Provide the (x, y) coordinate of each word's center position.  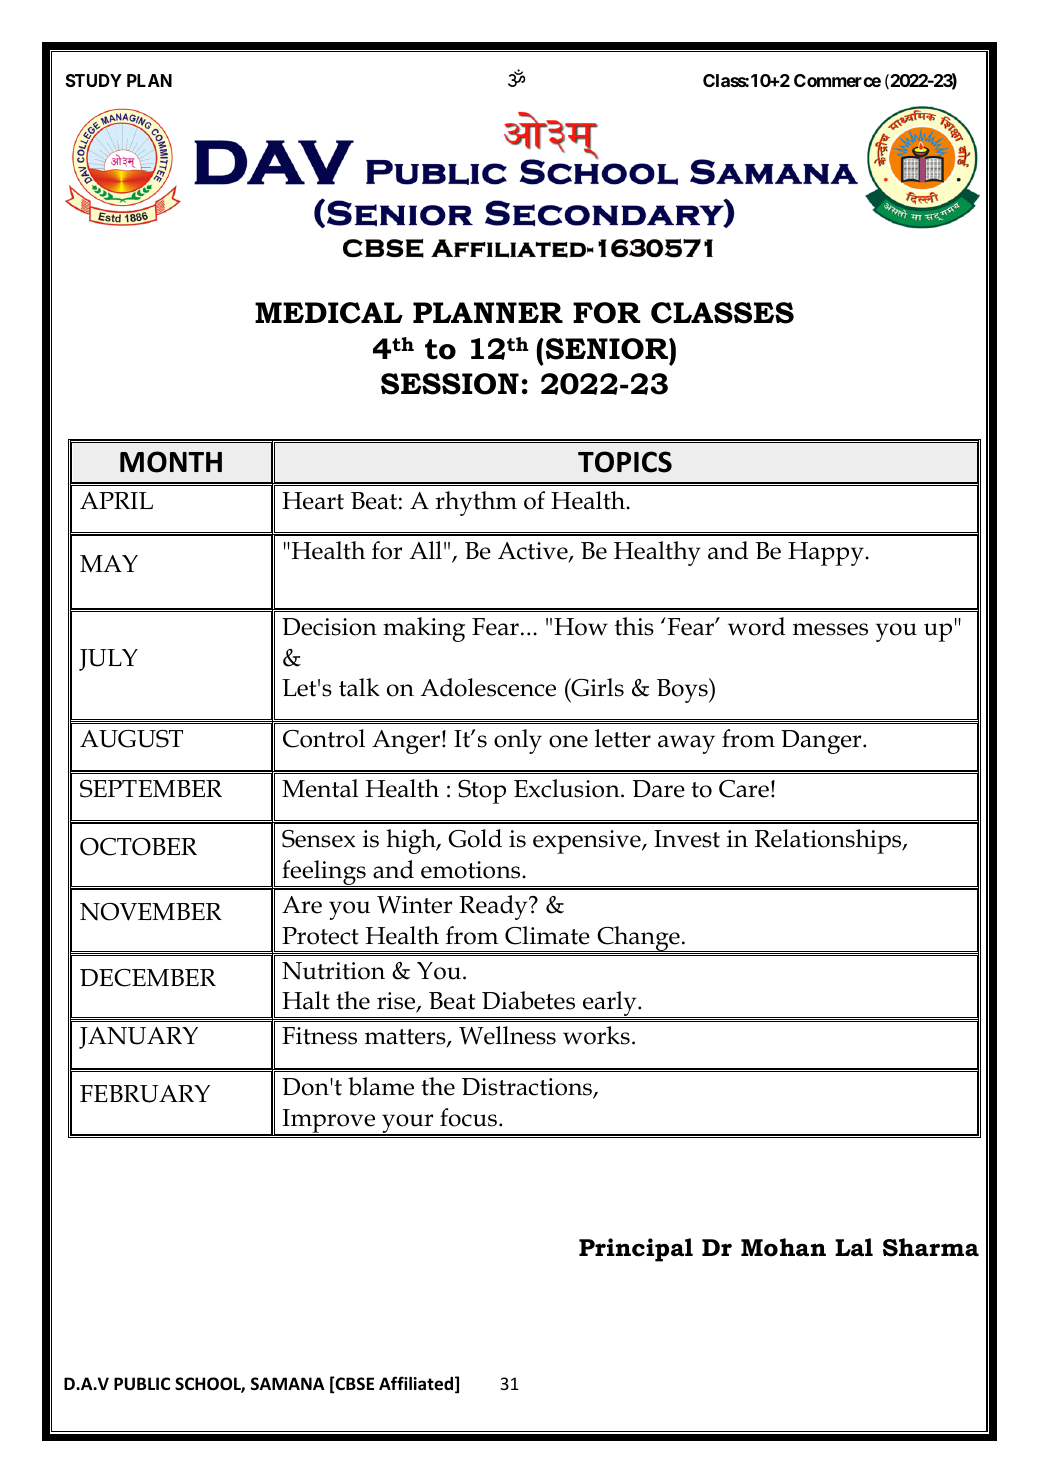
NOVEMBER (151, 912)
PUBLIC (142, 1384)
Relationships (829, 841)
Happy (827, 554)
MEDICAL (329, 313)
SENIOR (606, 349)
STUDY (93, 80)
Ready (494, 907)
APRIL (116, 500)
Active (534, 552)
